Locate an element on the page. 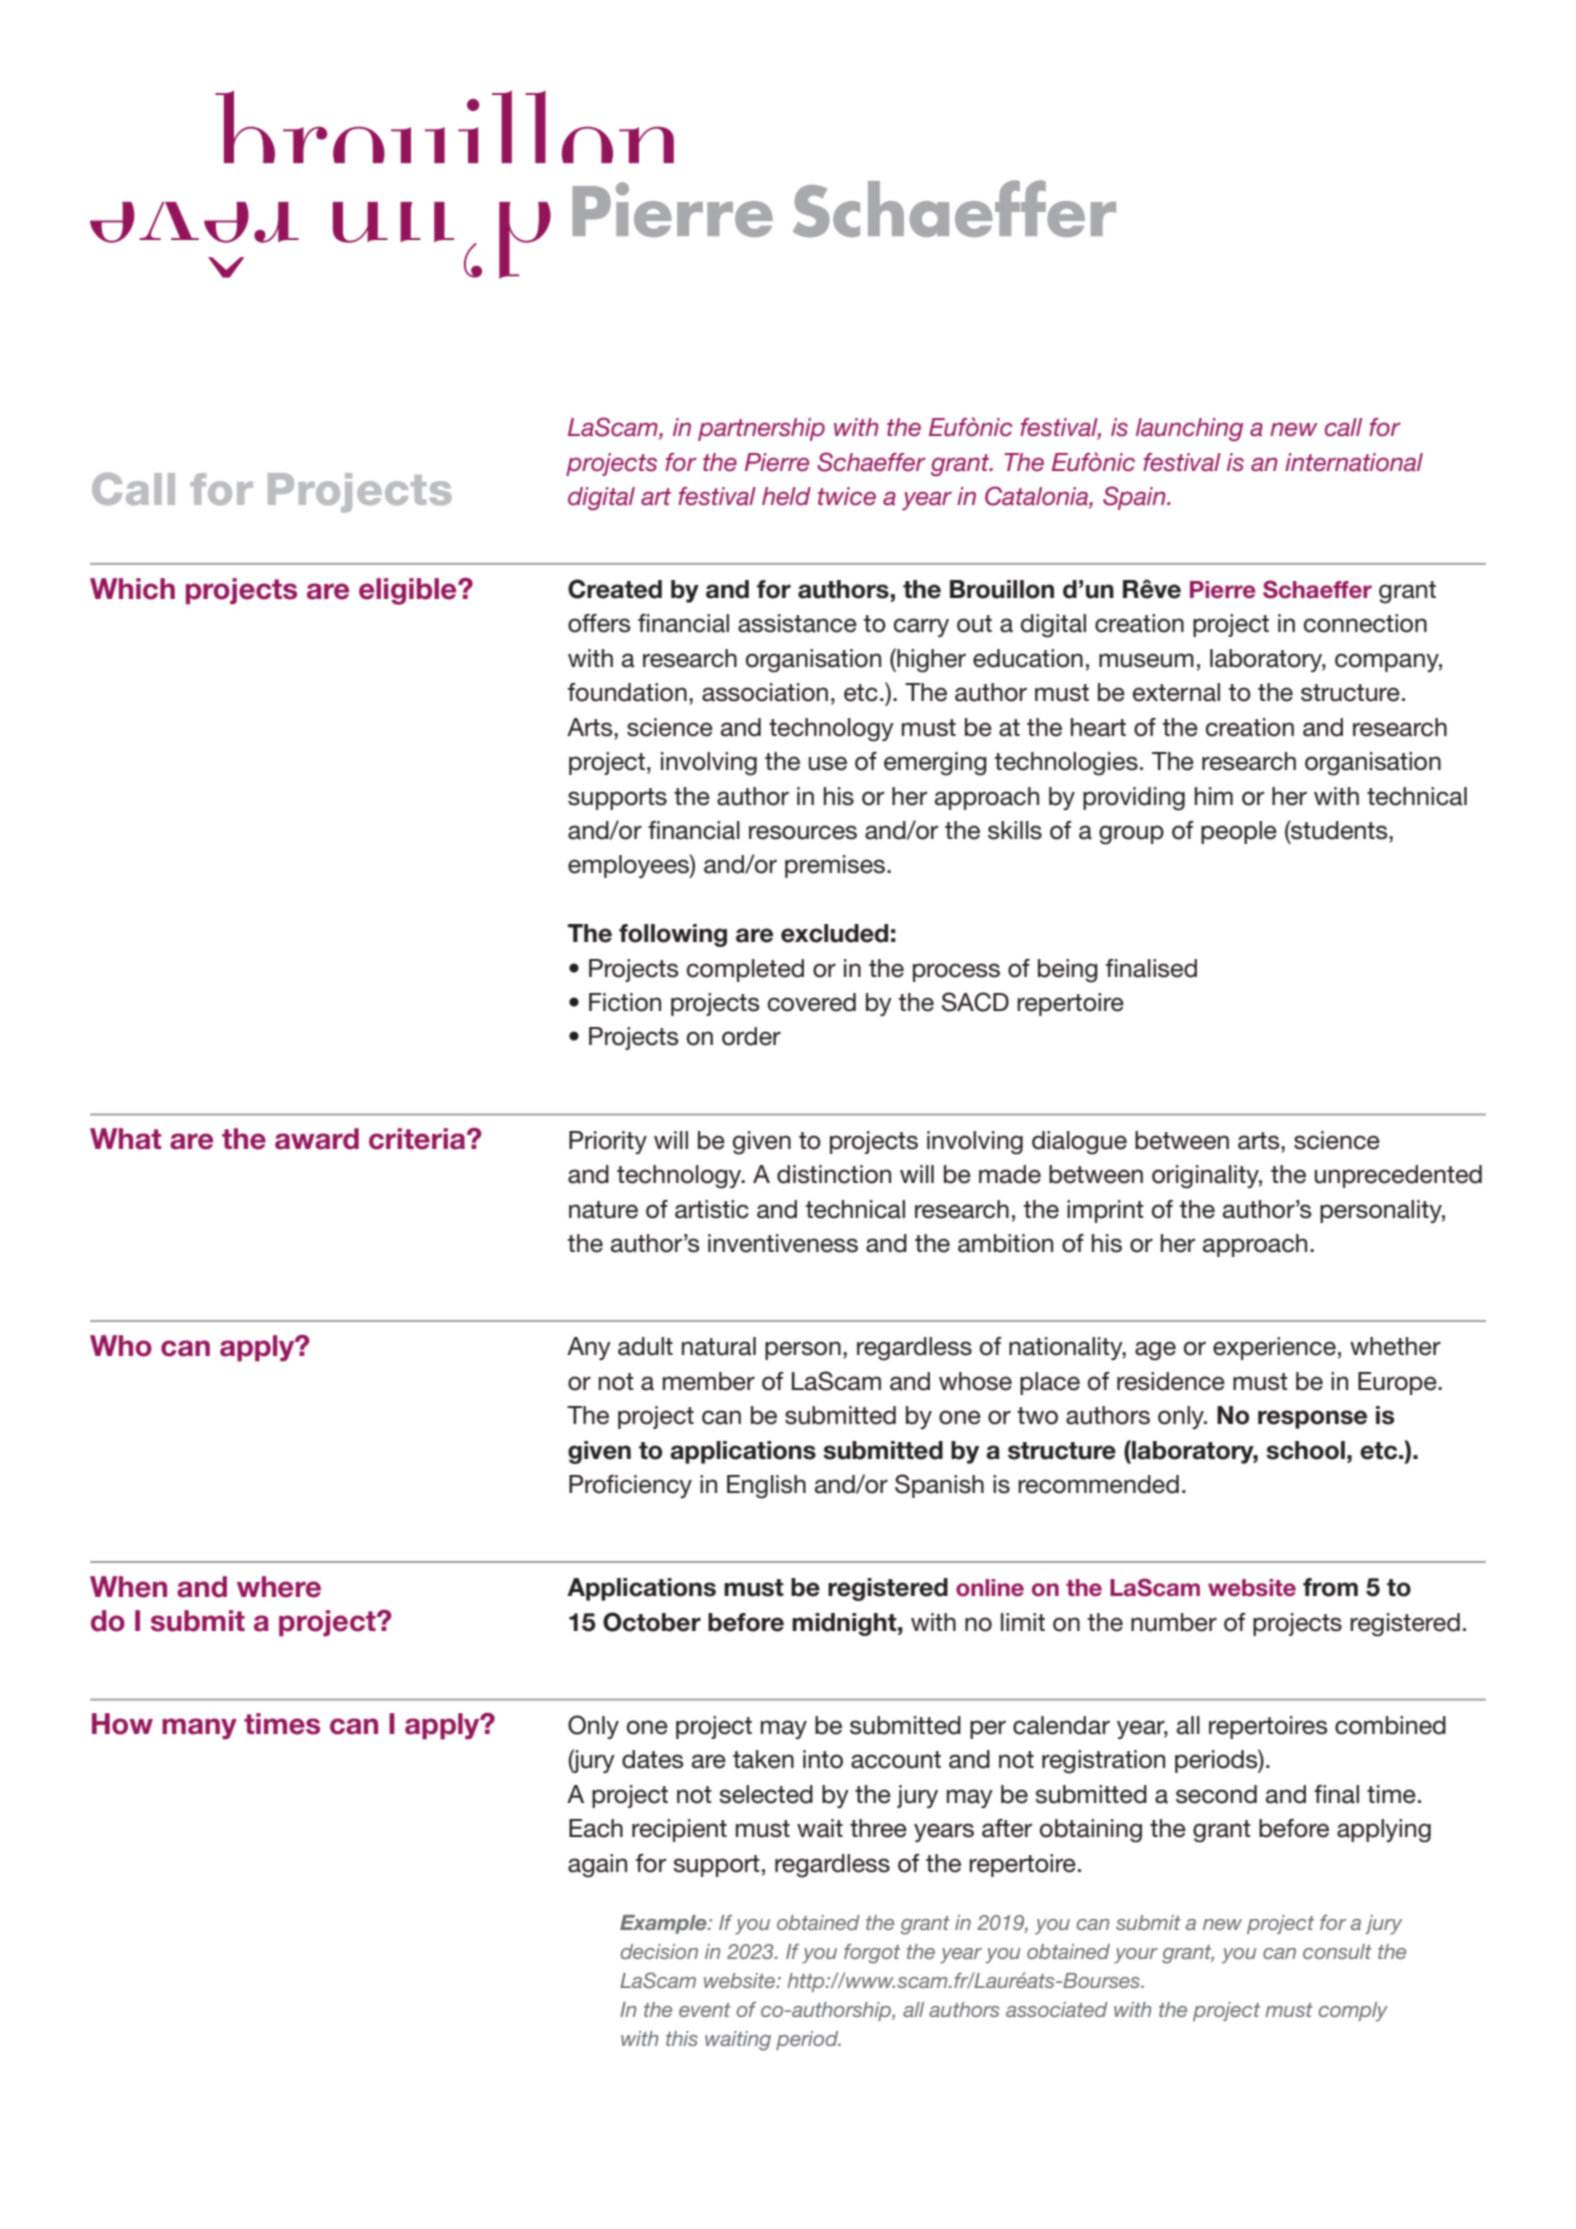 The width and height of the document is (1576, 2229). launching is located at coordinates (1189, 429).
